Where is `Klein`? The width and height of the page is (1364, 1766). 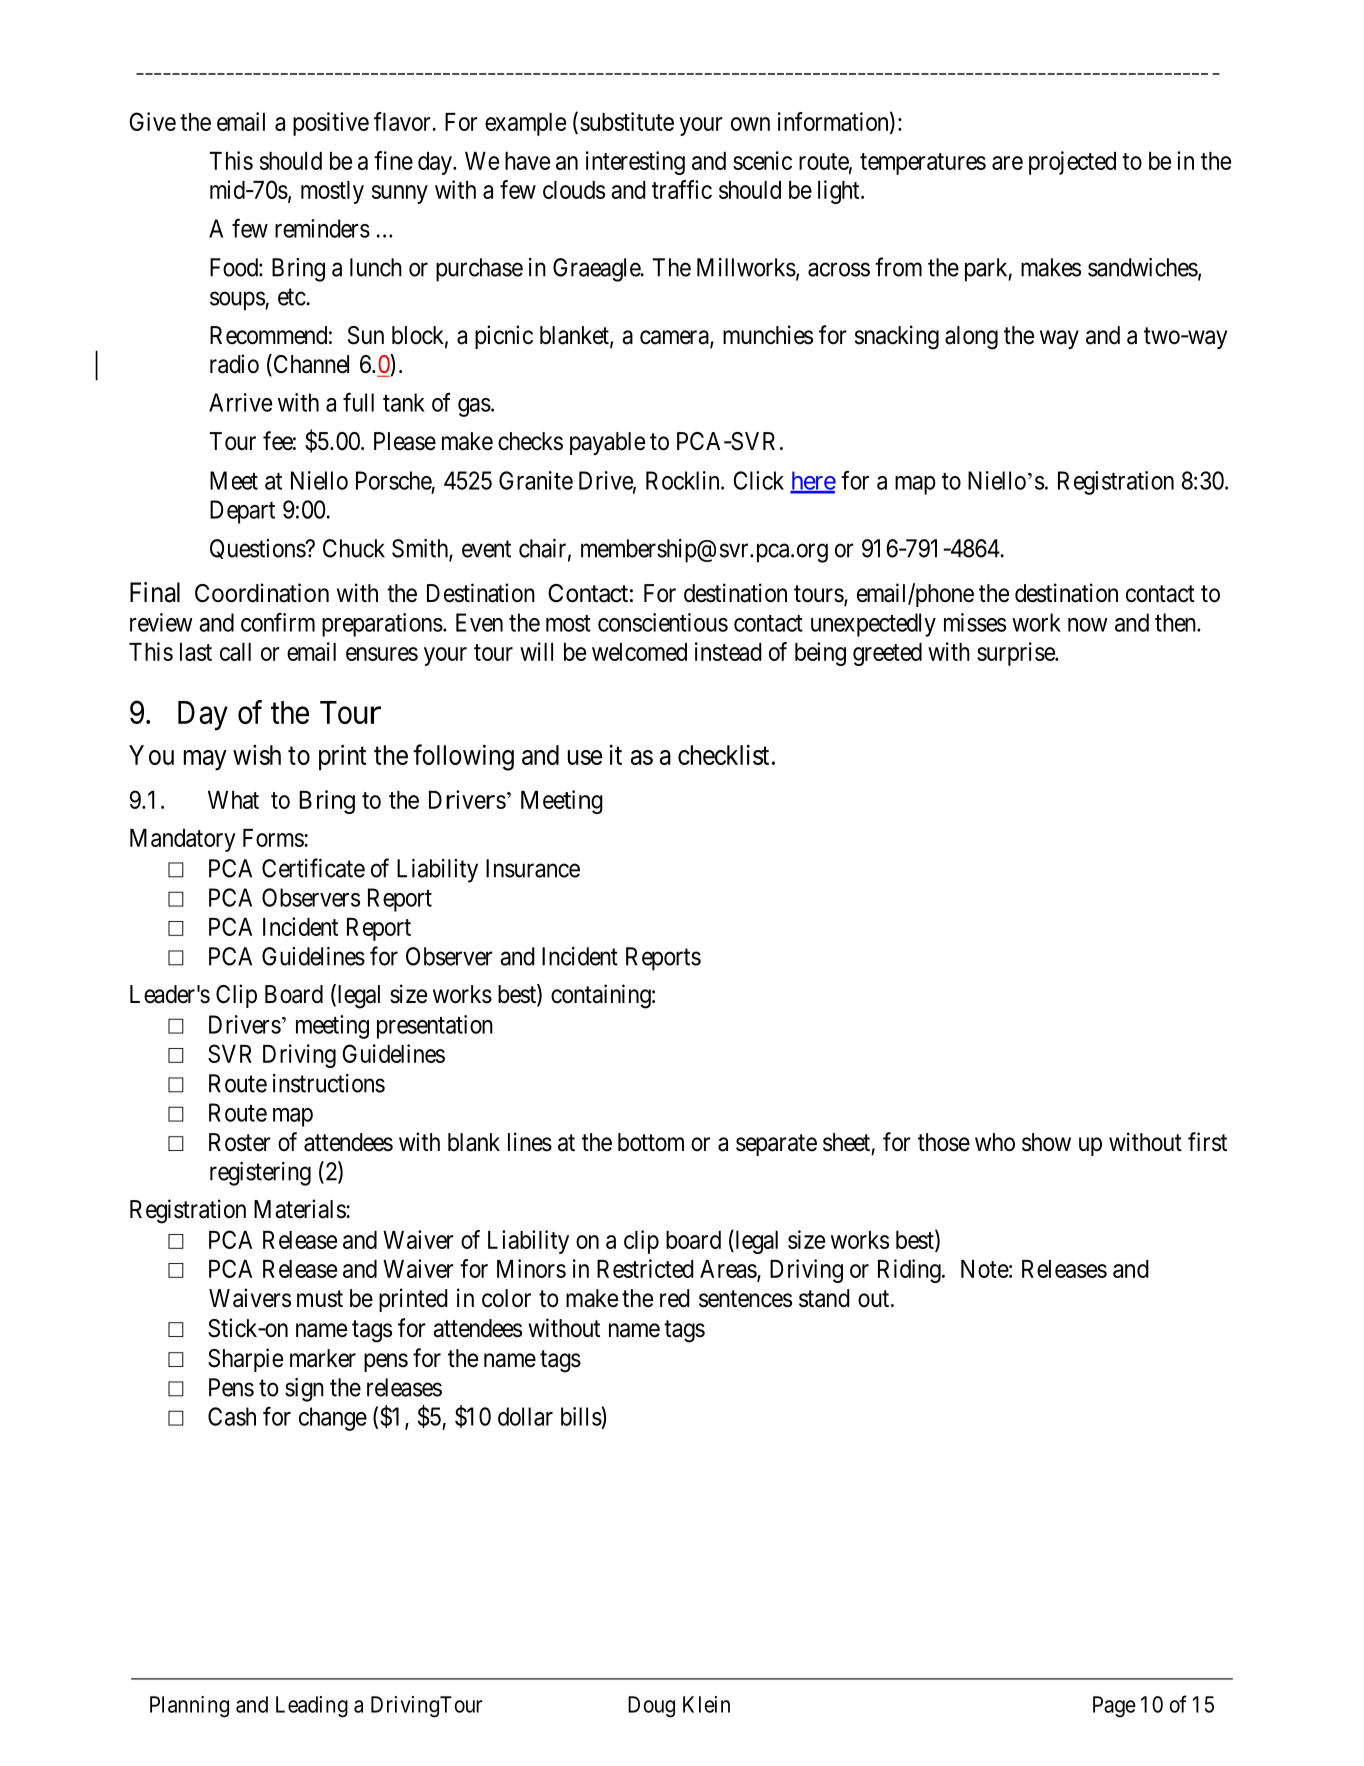 Klein is located at coordinates (706, 1704).
